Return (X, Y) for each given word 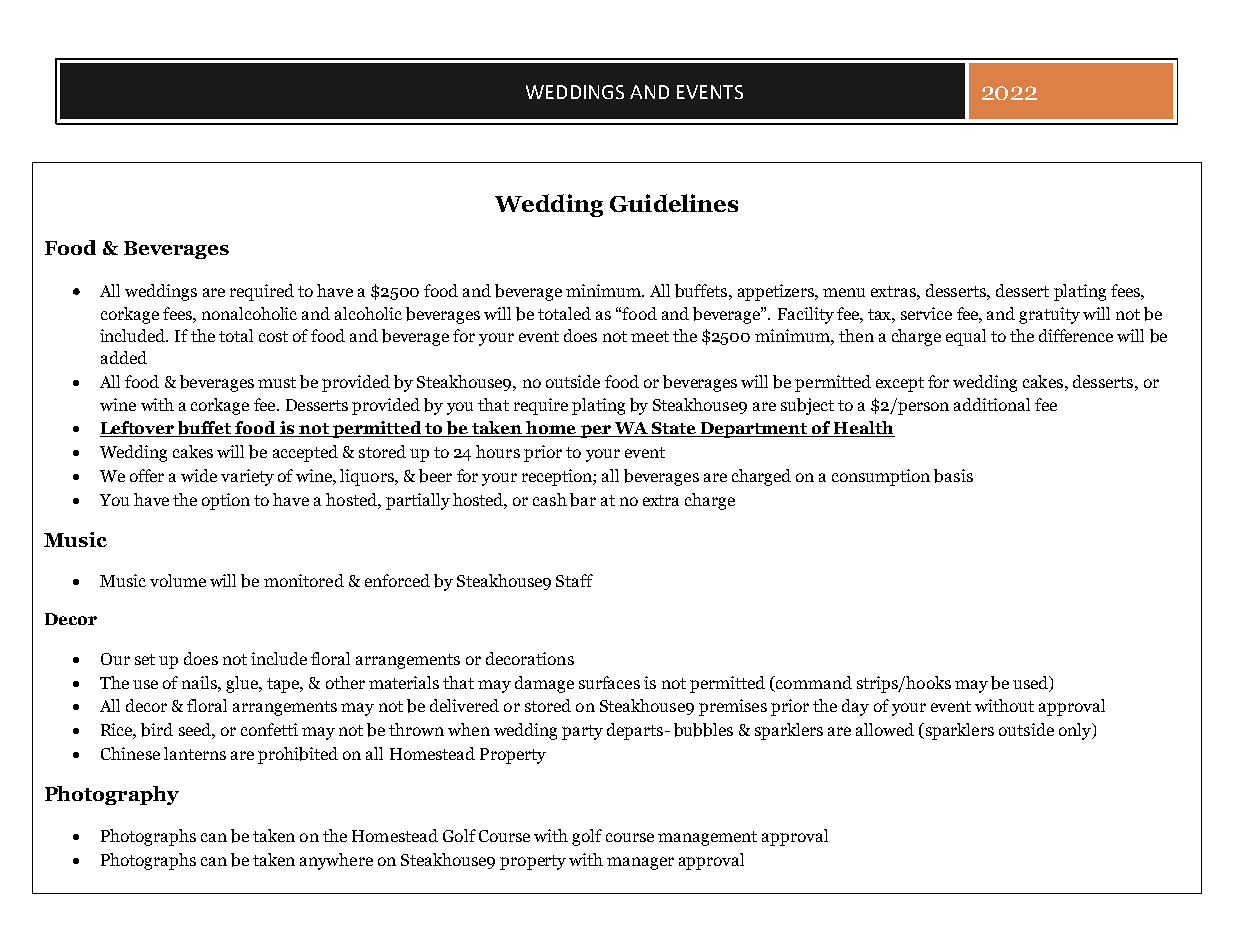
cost (273, 336)
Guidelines (674, 203)
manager (640, 863)
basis (953, 476)
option (226, 501)
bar (583, 500)
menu (844, 292)
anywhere (336, 861)
